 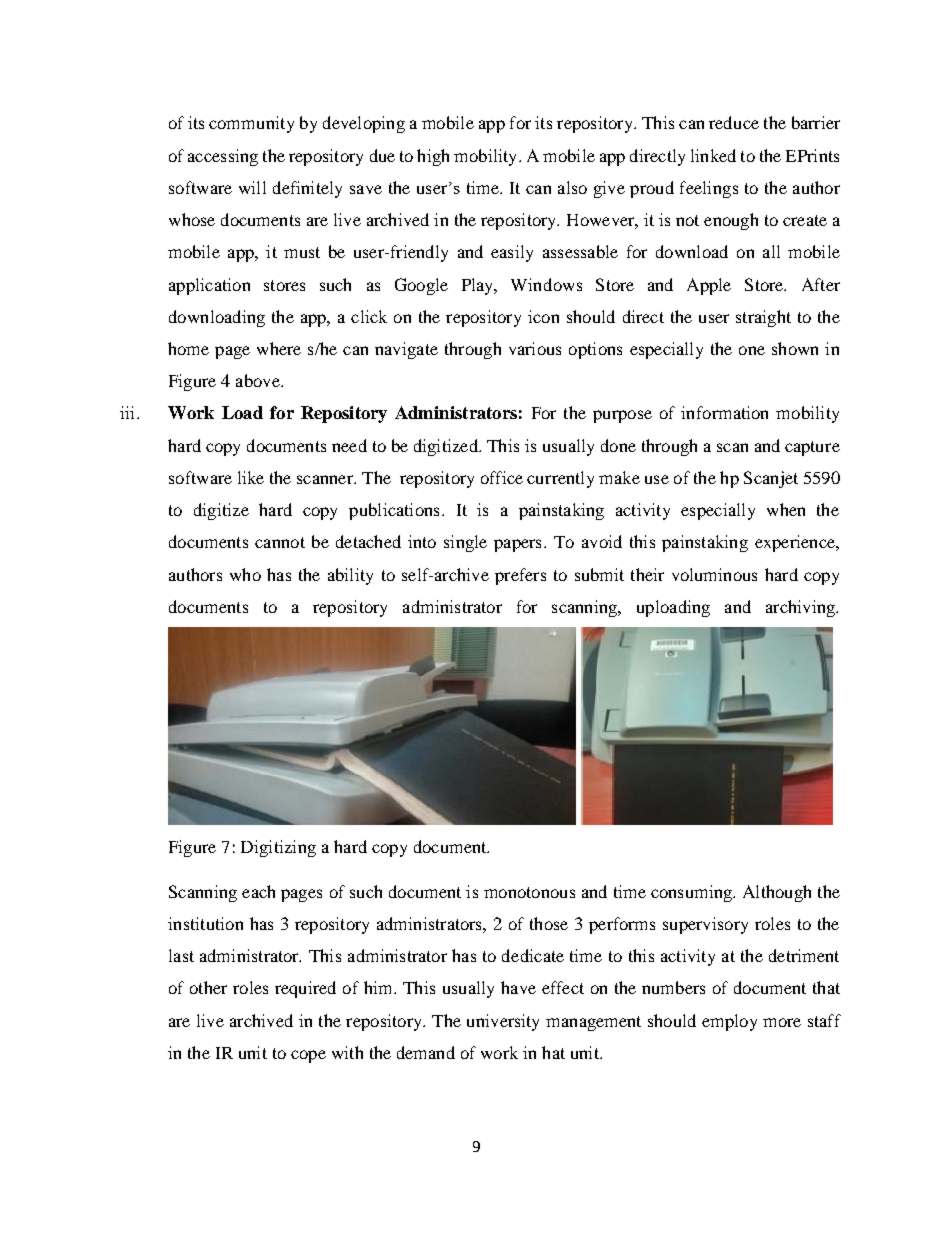 What do you see at coordinates (503, 1022) in the page?
I see `university` at bounding box center [503, 1022].
